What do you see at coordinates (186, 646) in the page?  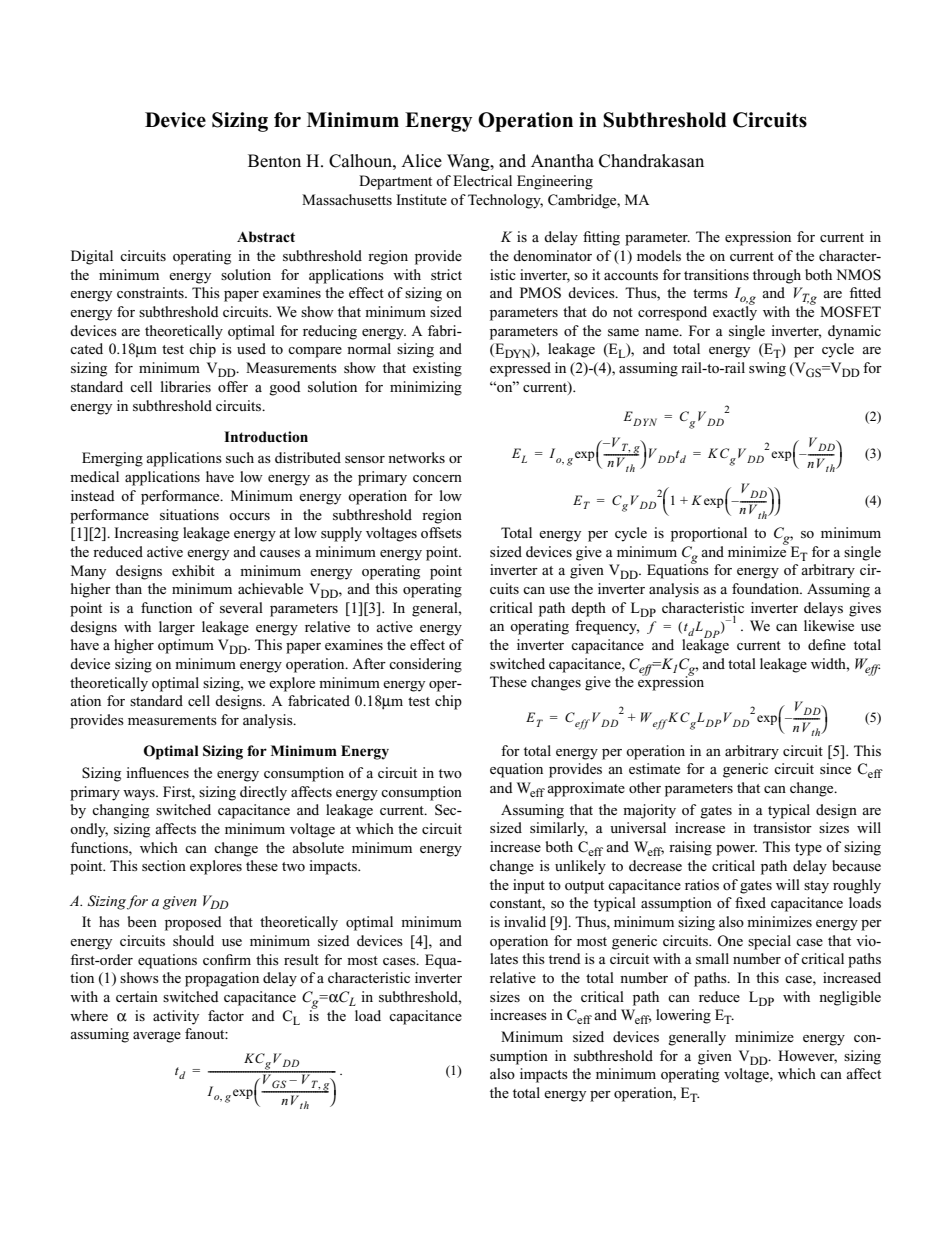 I see `optimum` at bounding box center [186, 646].
